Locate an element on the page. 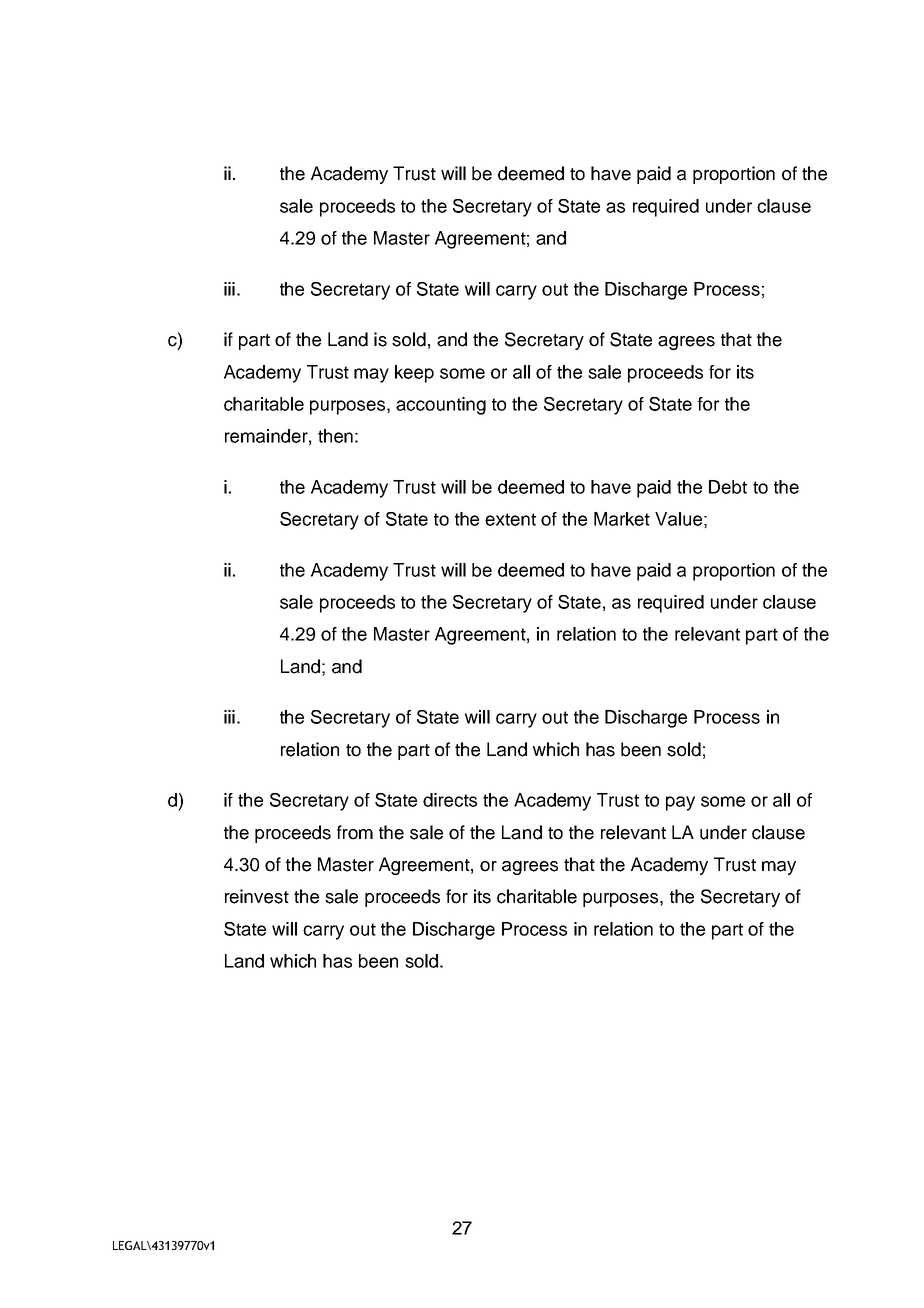  accounting is located at coordinates (441, 406).
